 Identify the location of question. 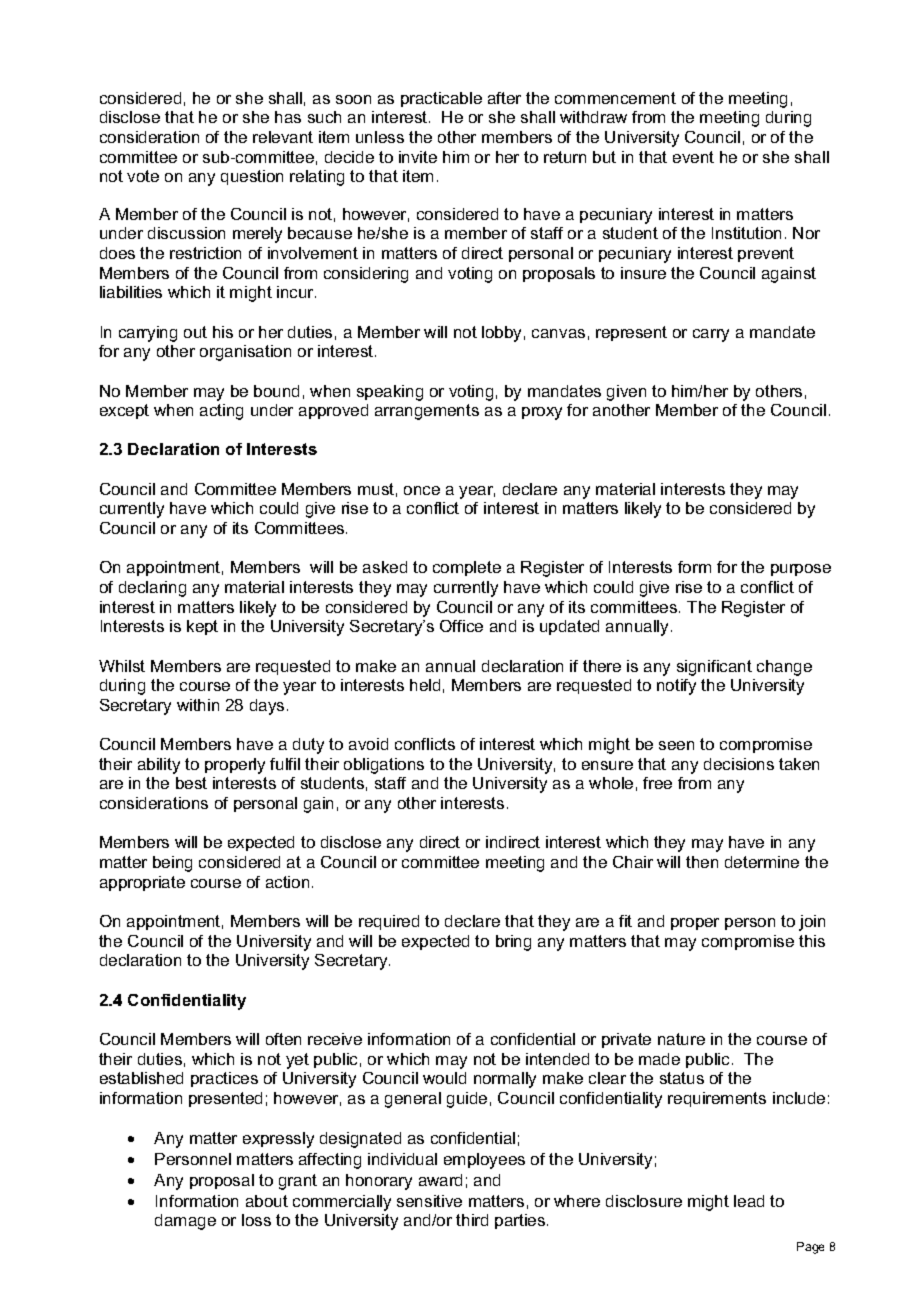
(252, 177).
